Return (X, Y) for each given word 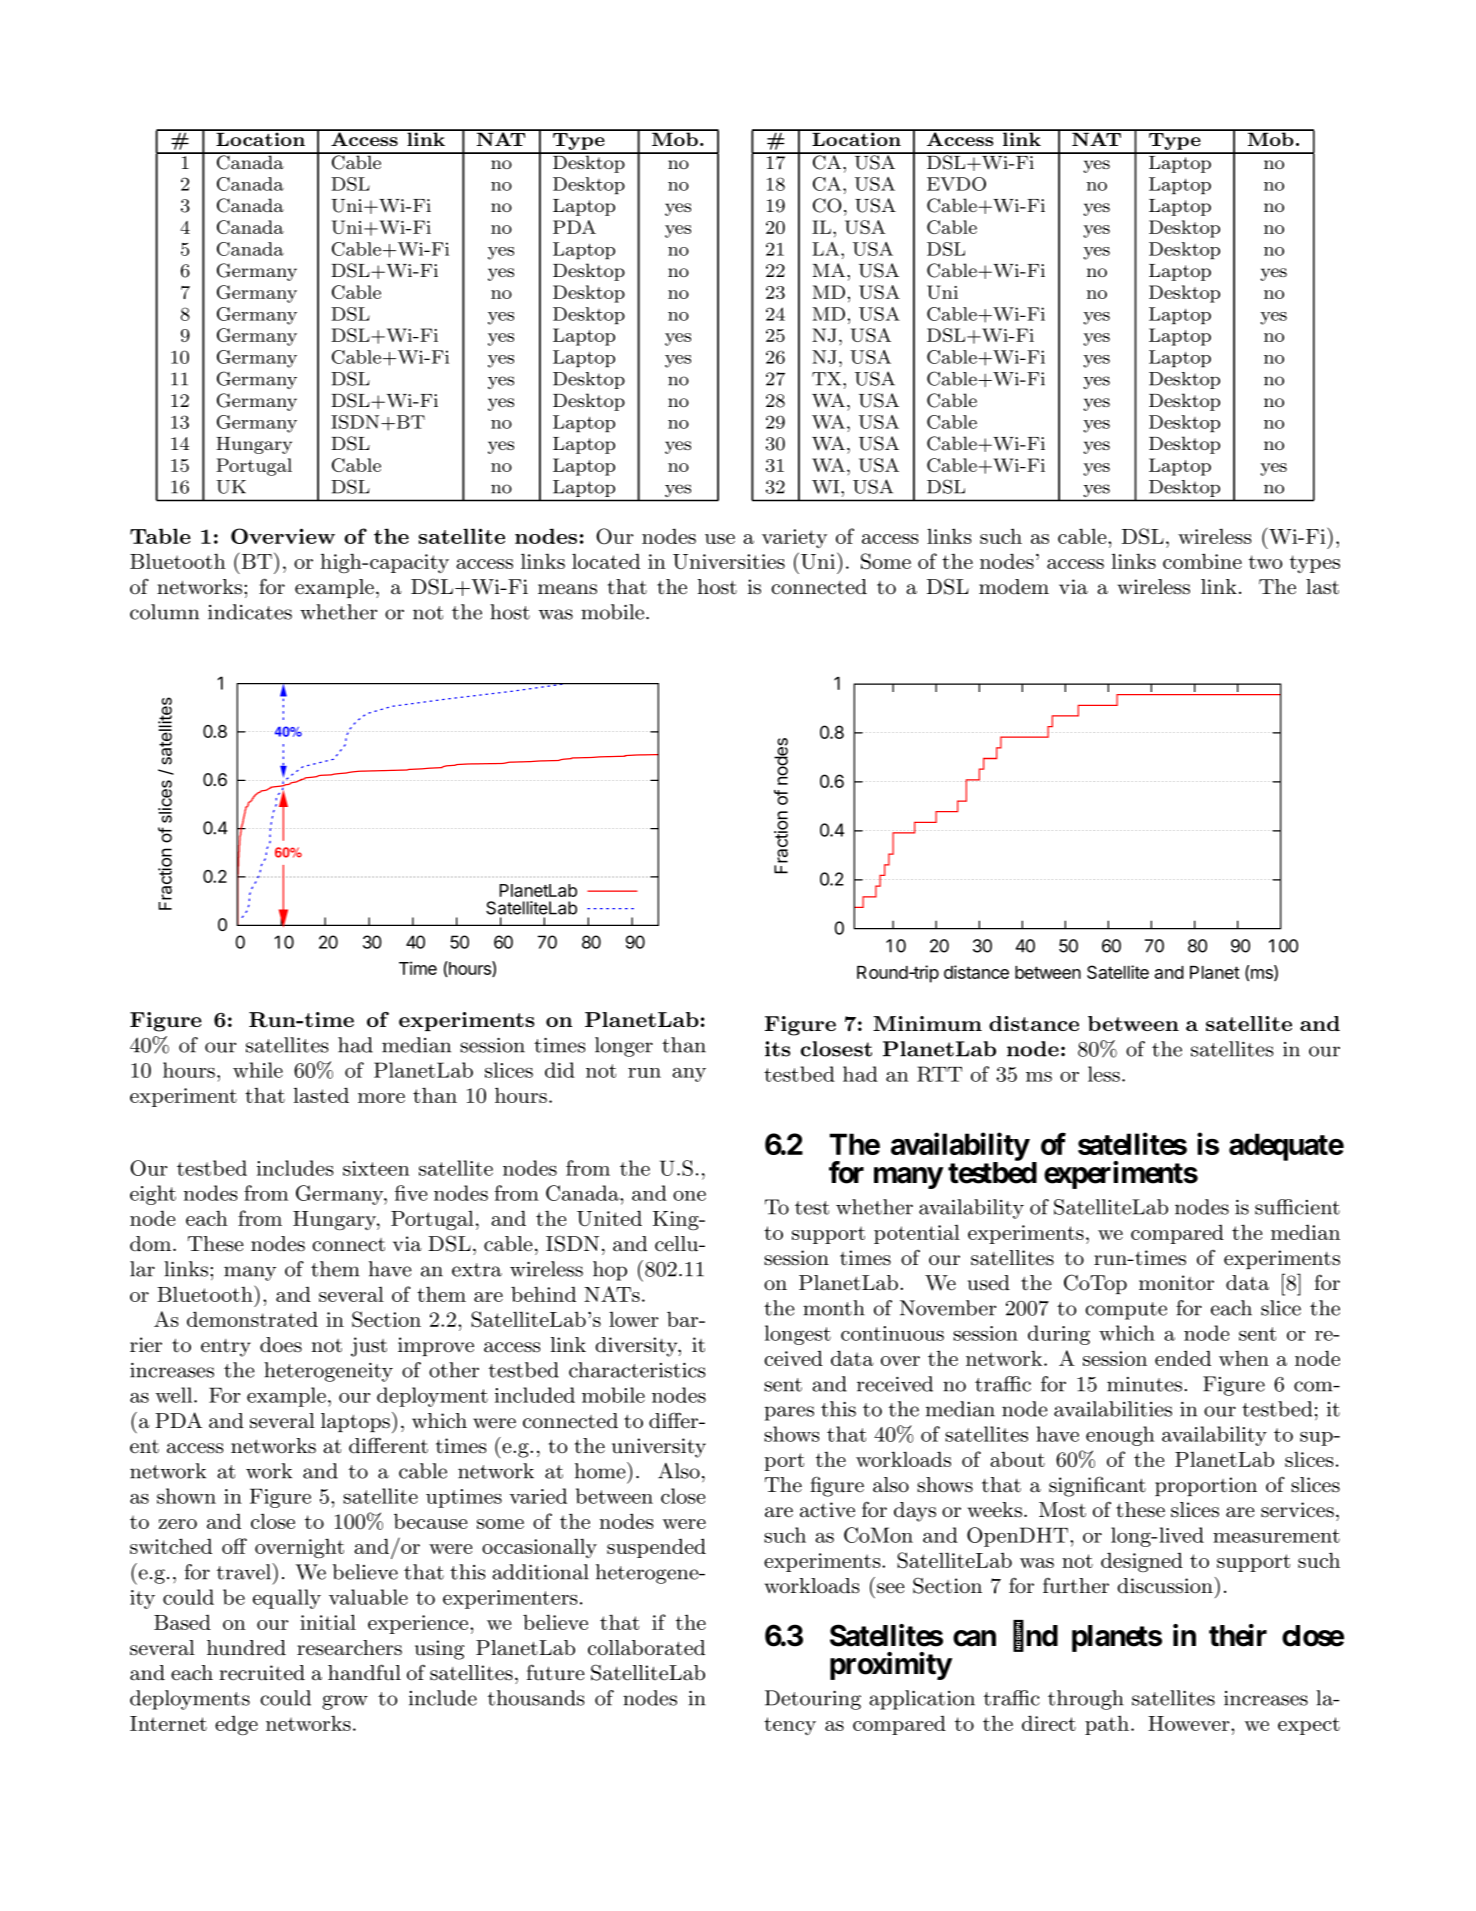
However (1190, 1723)
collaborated (646, 1648)
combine (1202, 561)
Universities (729, 561)
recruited (262, 1673)
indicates (250, 612)
